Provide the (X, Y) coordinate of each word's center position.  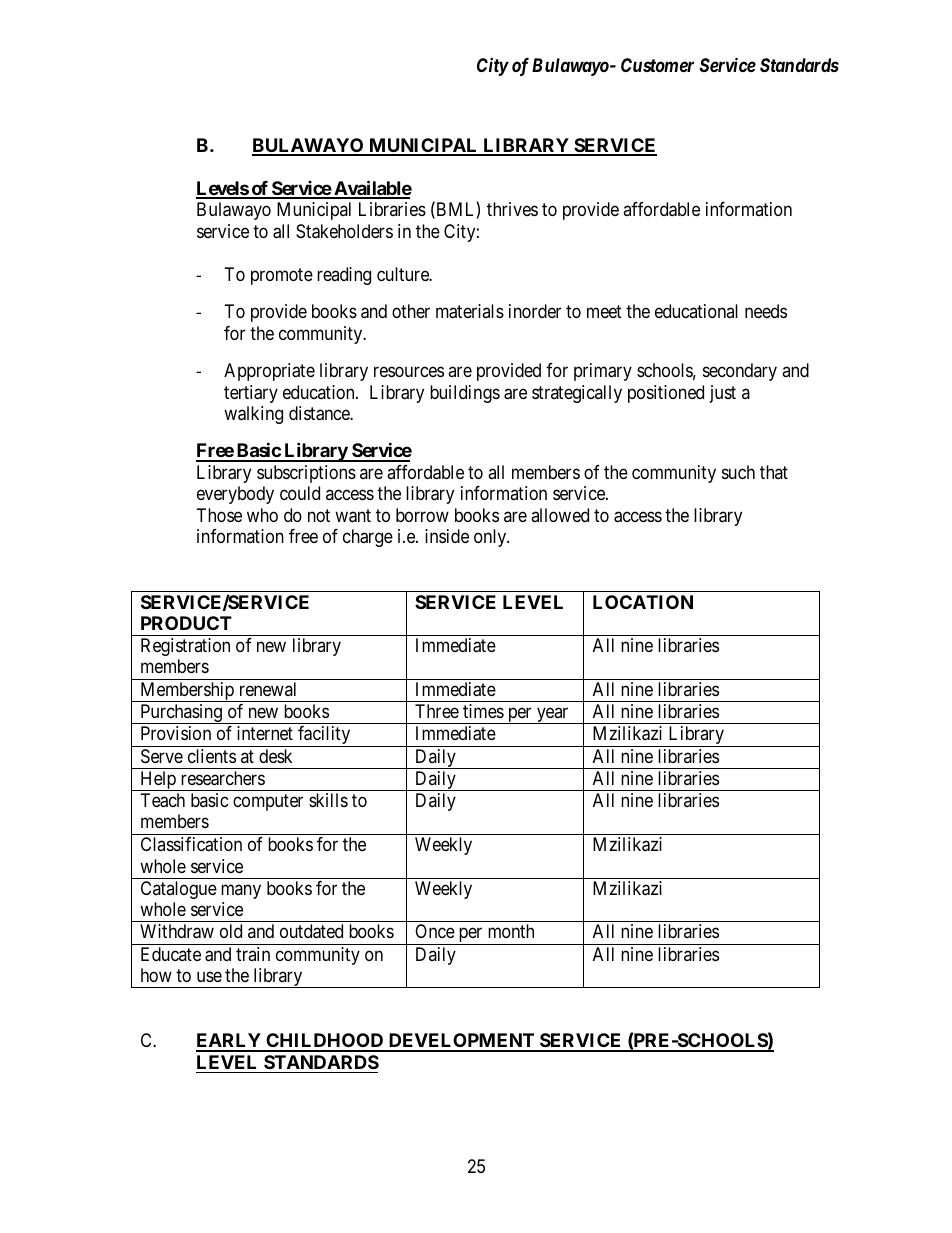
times (483, 711)
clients (212, 756)
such (738, 472)
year (553, 716)
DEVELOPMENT (461, 1042)
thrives (512, 209)
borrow (422, 515)
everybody (235, 495)
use (209, 977)
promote (282, 276)
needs (766, 311)
